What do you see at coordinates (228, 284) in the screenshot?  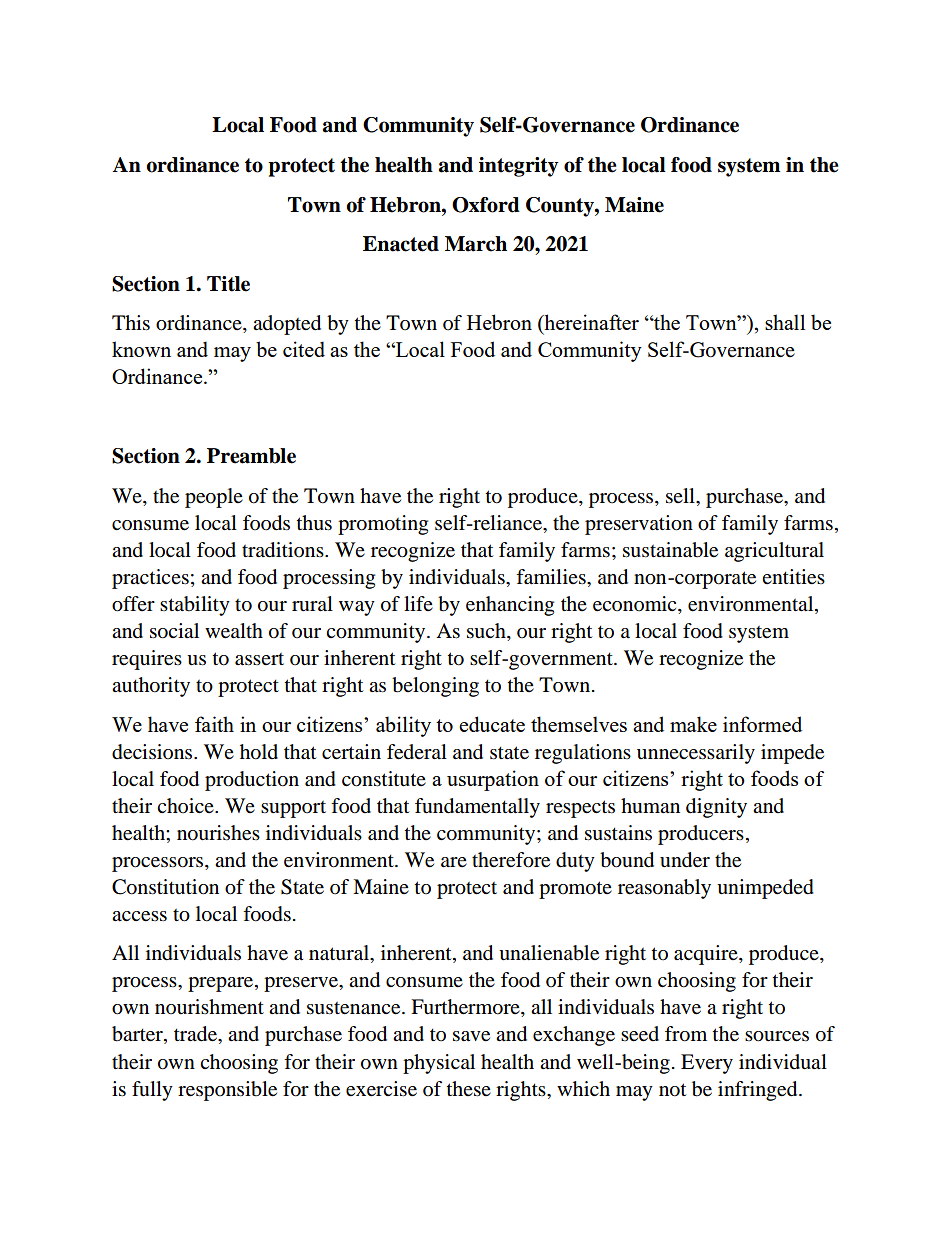 I see `Title` at bounding box center [228, 284].
